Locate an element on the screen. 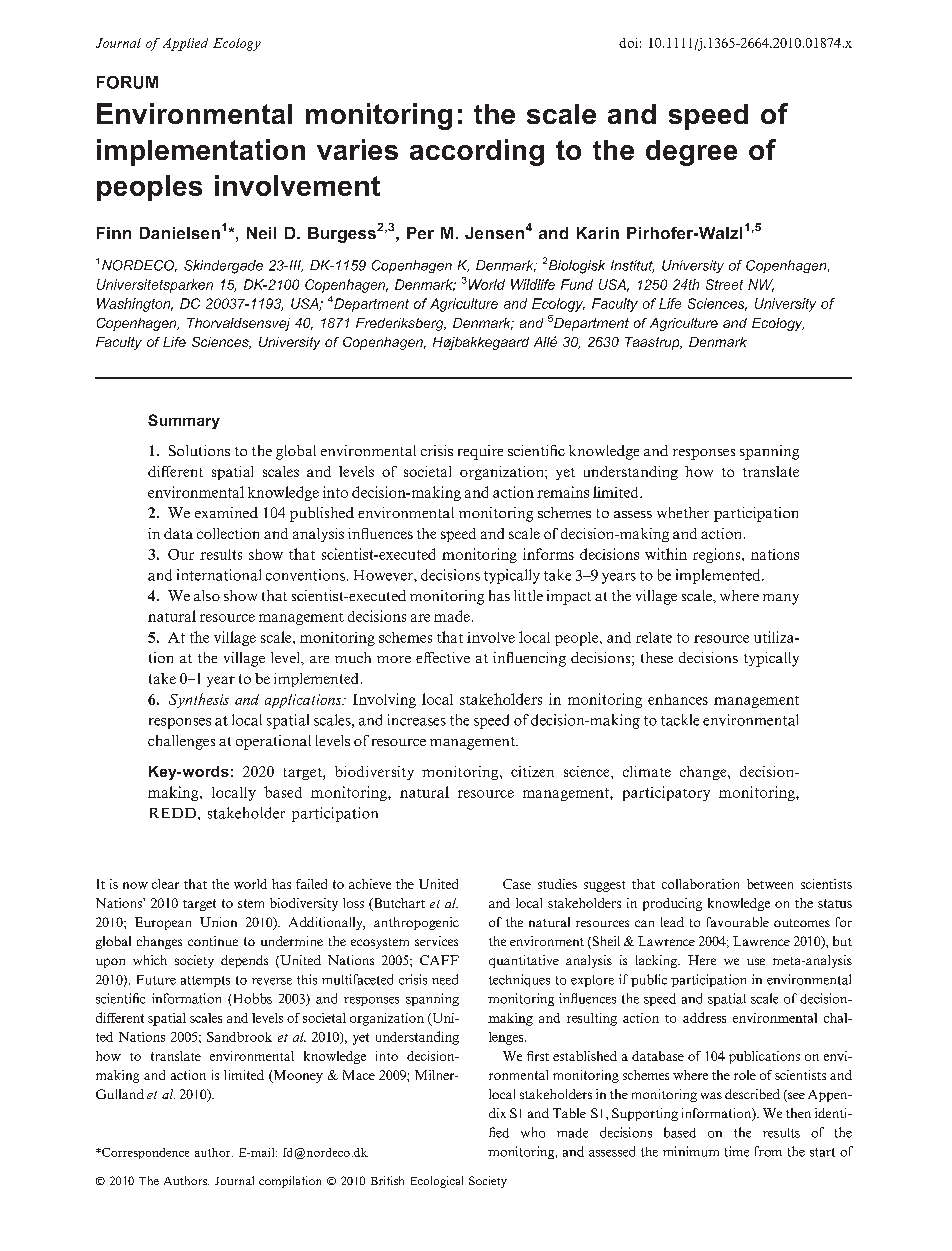  also is located at coordinates (207, 595).
